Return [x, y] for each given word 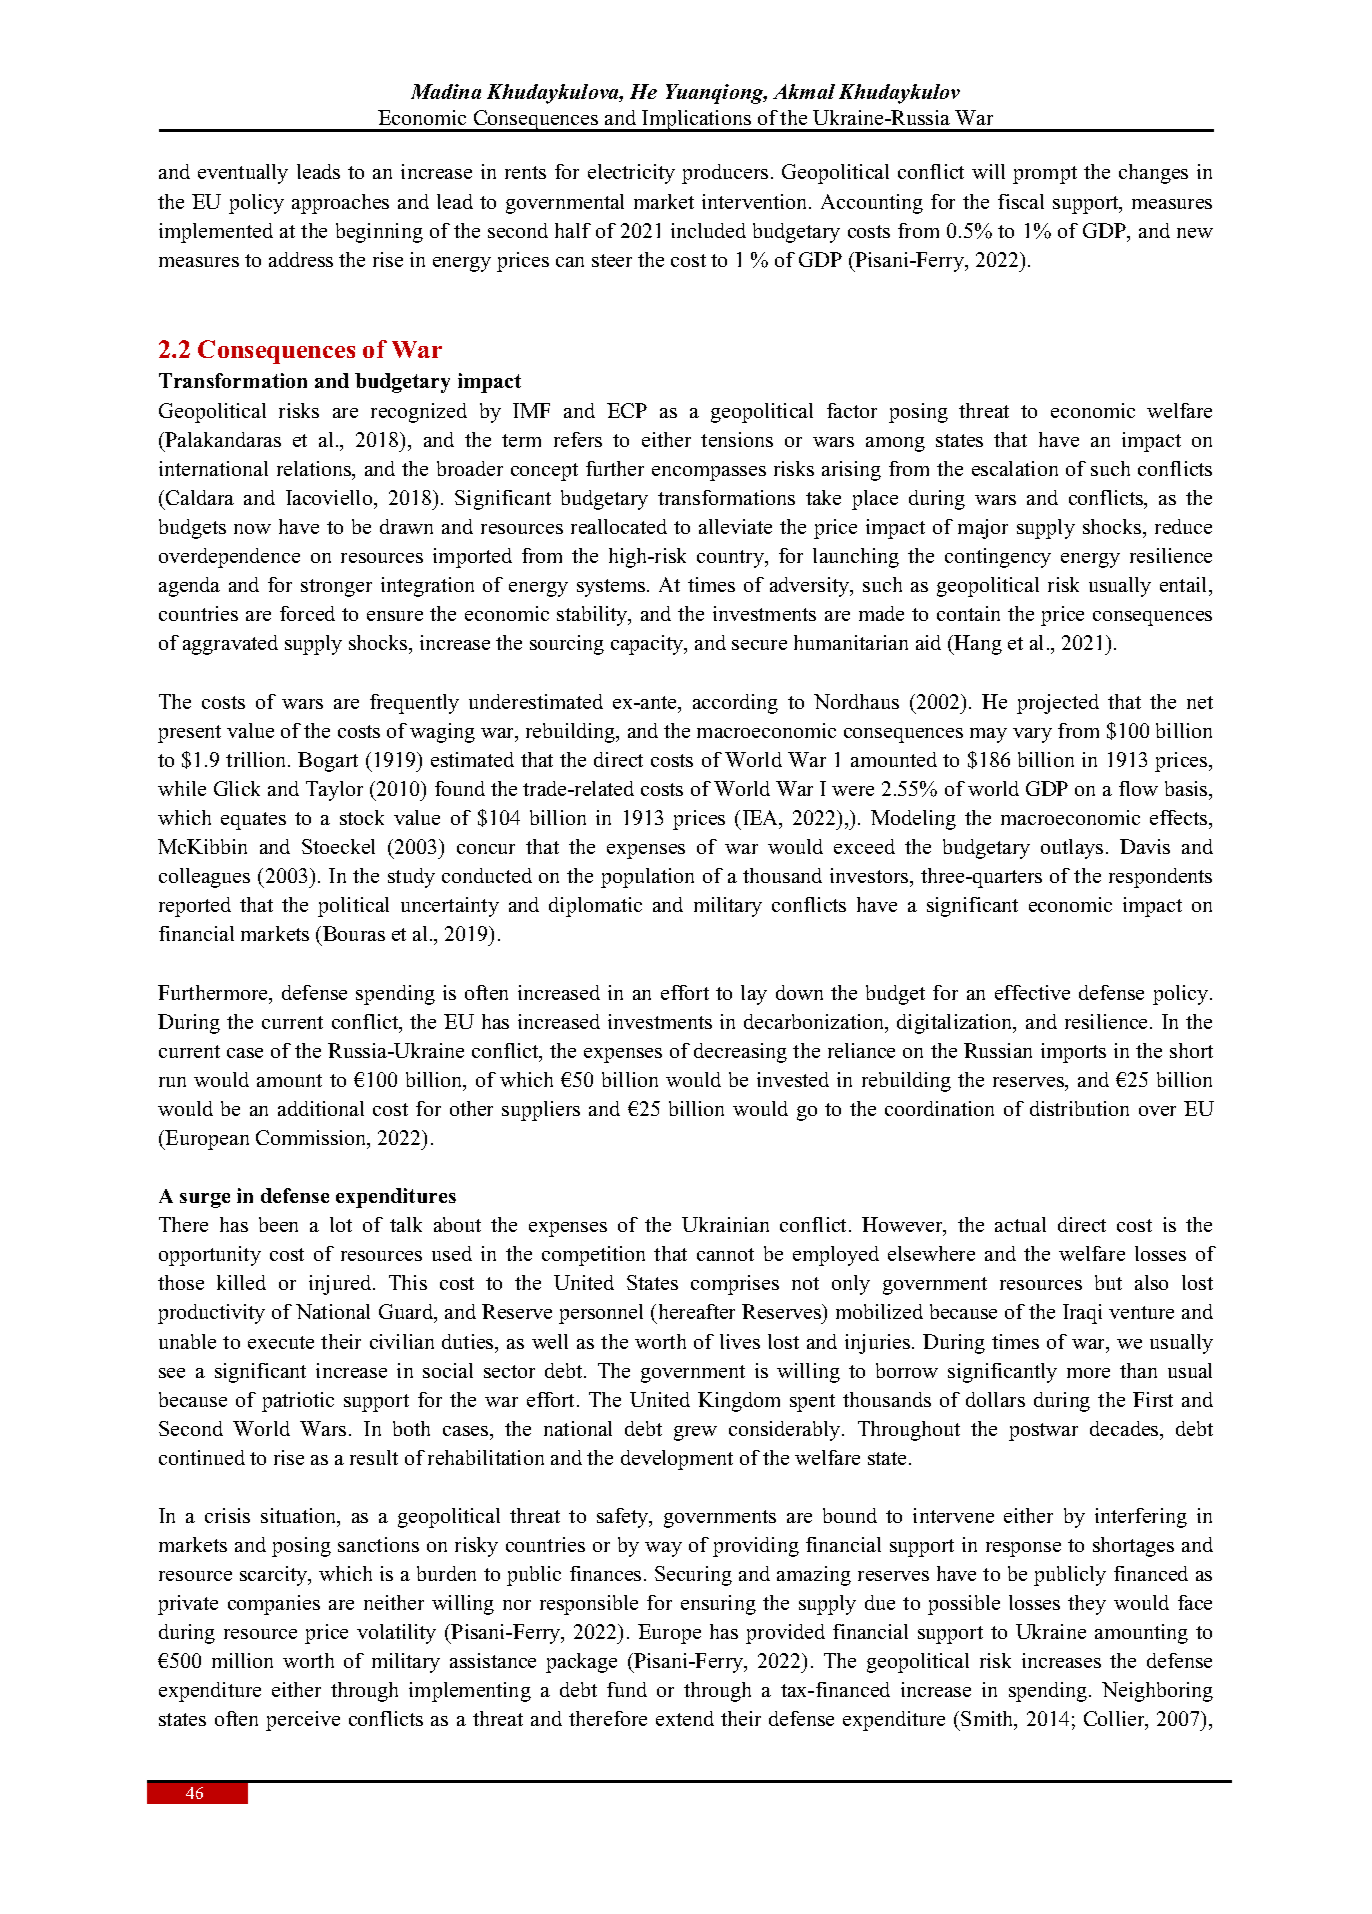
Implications [696, 121]
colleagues [204, 878]
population [647, 878]
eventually [243, 174]
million [242, 1660]
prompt [1045, 175]
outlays [1072, 849]
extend [685, 1718]
